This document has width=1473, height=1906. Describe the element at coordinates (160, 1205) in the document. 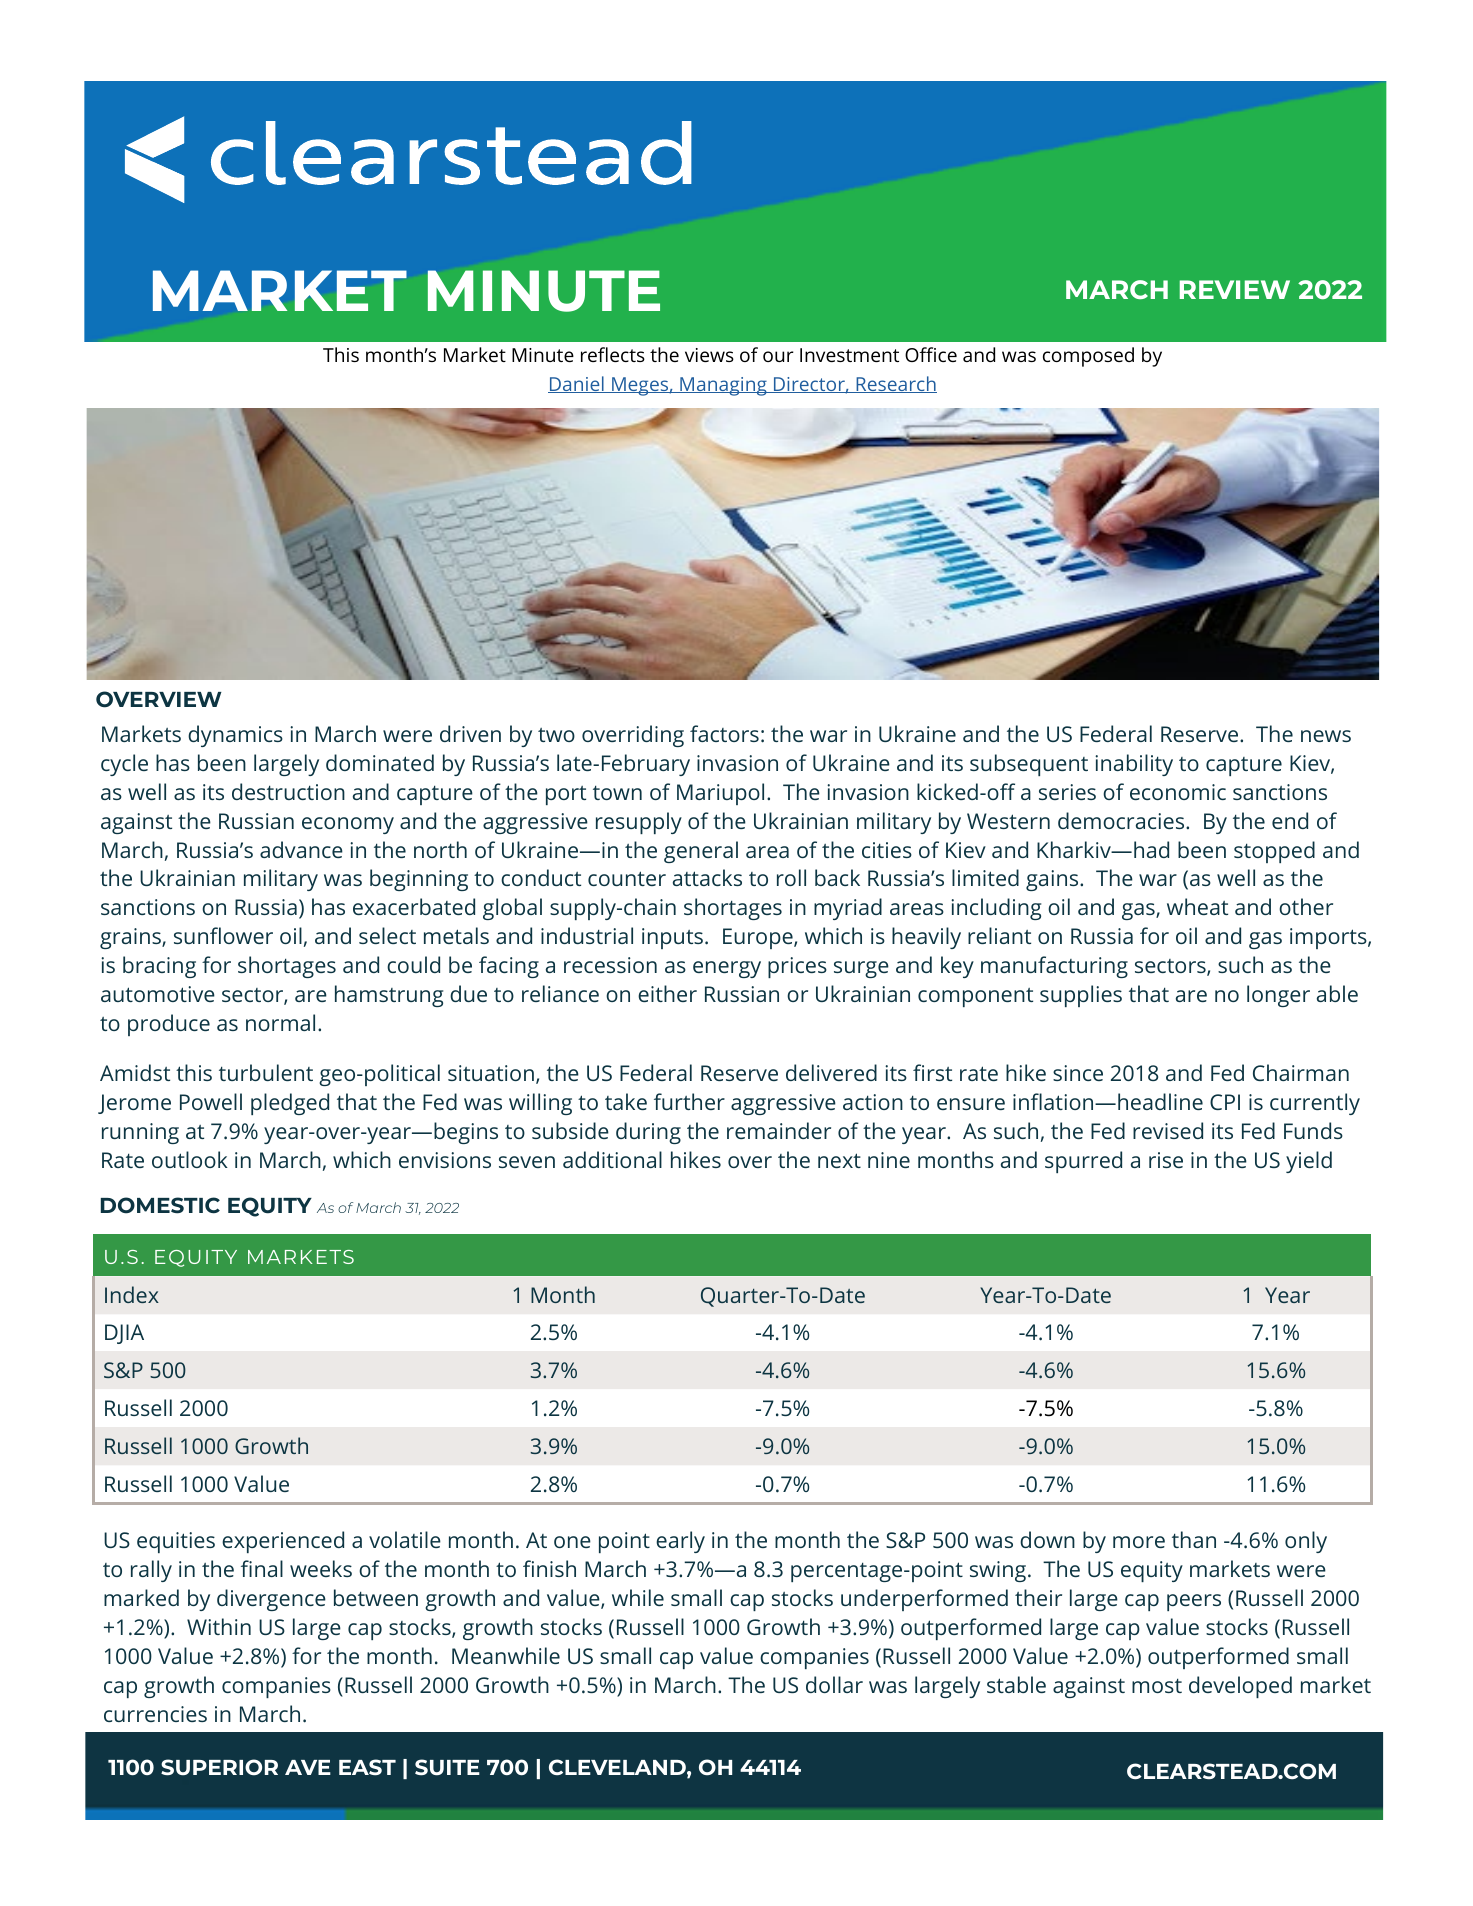

I see `DOMESTIC` at that location.
